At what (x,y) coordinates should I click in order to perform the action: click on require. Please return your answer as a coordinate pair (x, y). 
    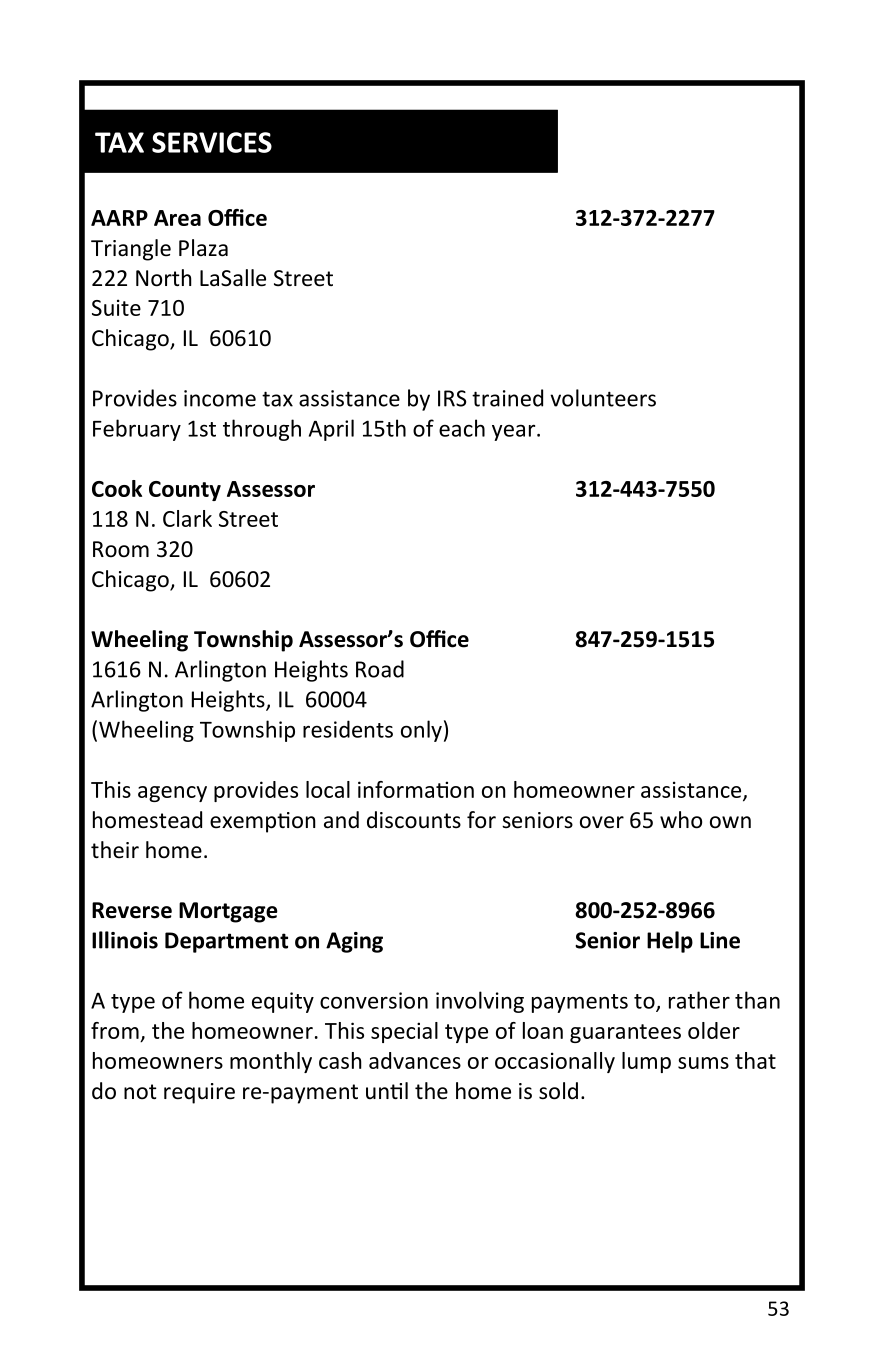
    Looking at the image, I should click on (199, 1093).
